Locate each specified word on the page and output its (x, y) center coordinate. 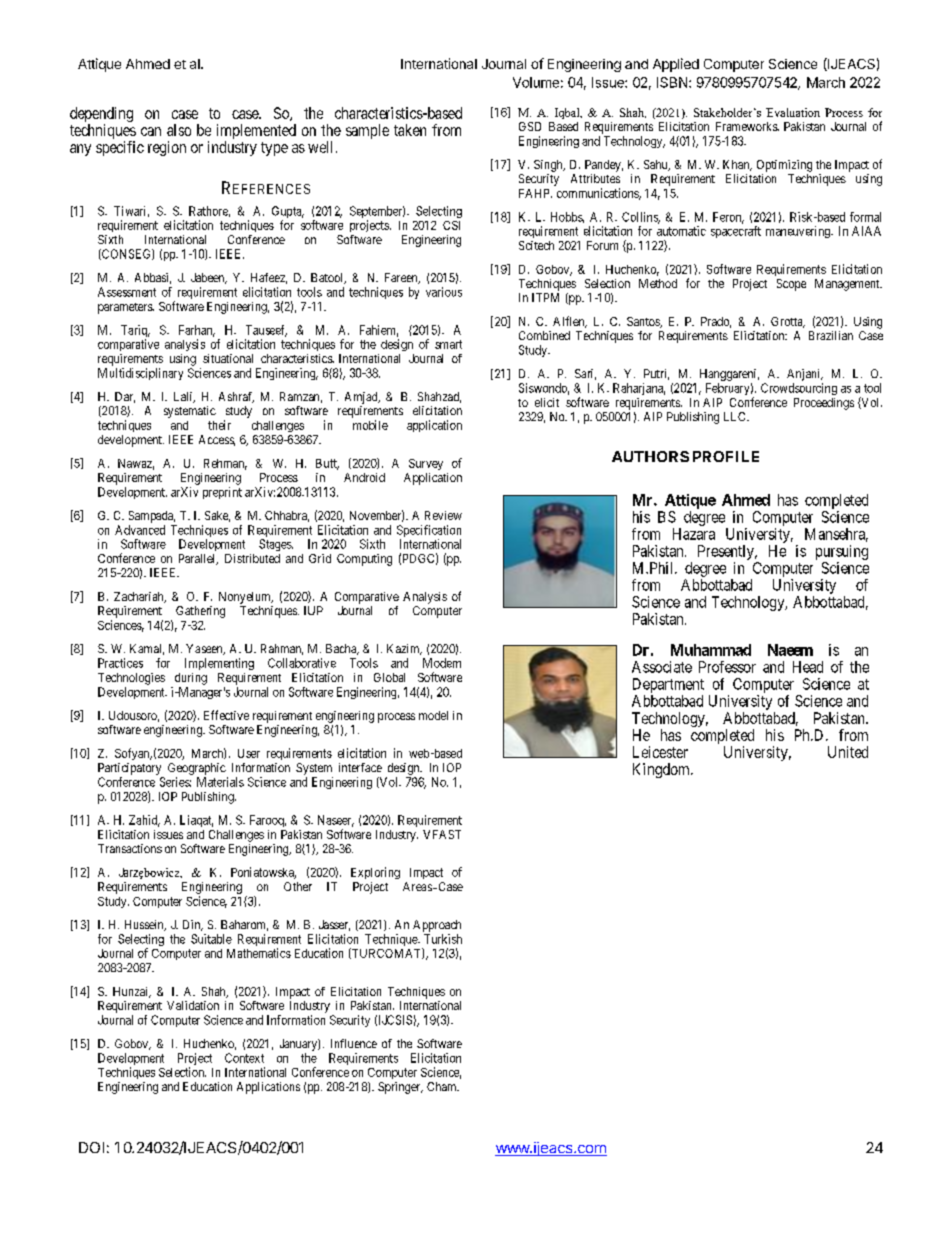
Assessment (127, 292)
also (179, 130)
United (848, 752)
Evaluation (793, 112)
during (191, 679)
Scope (791, 285)
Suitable (211, 939)
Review (443, 515)
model (433, 715)
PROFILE (726, 456)
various (444, 292)
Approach (437, 926)
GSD (530, 126)
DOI (91, 1147)
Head (808, 667)
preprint (222, 493)
